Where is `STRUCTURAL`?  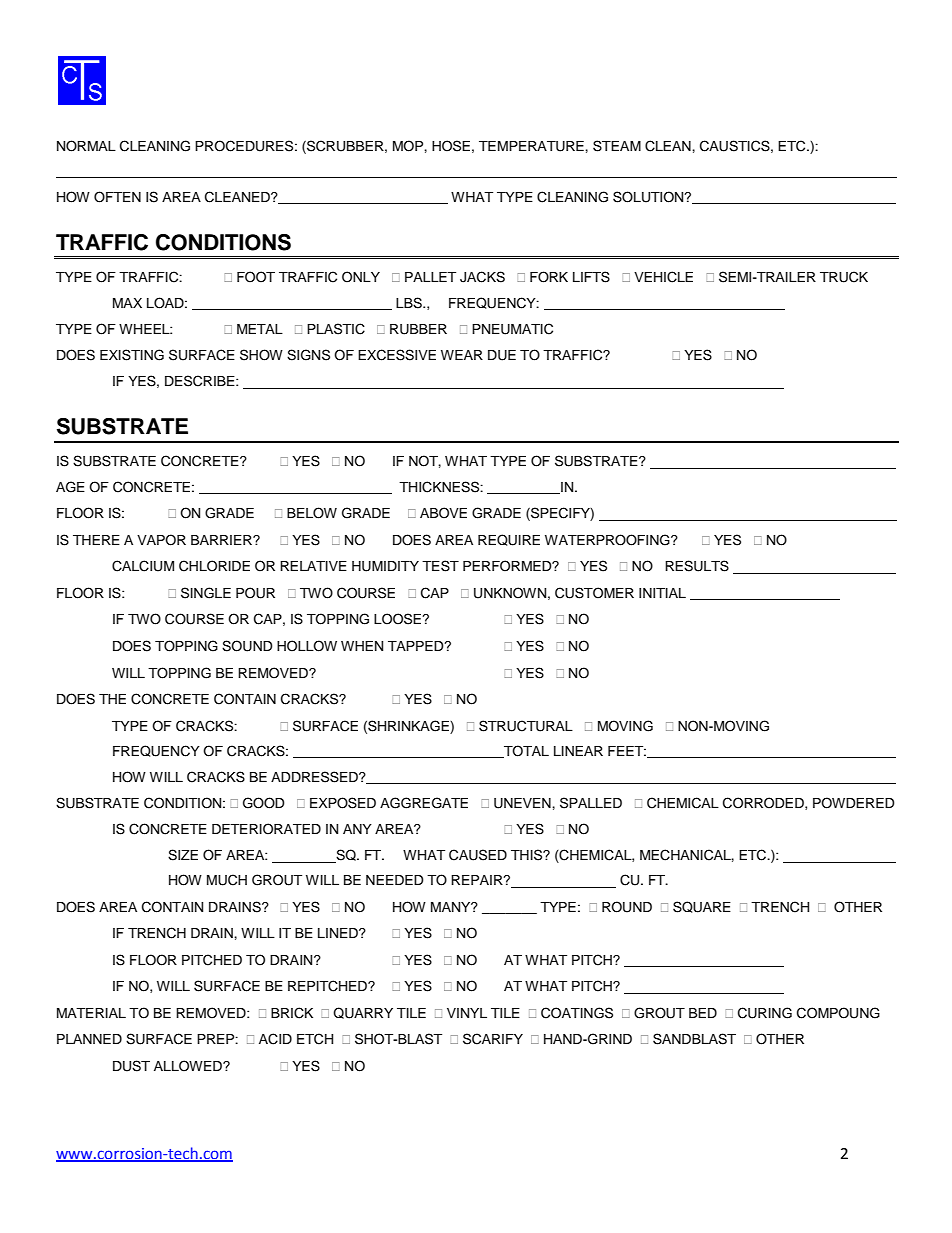
STRUCTURAL is located at coordinates (526, 726).
